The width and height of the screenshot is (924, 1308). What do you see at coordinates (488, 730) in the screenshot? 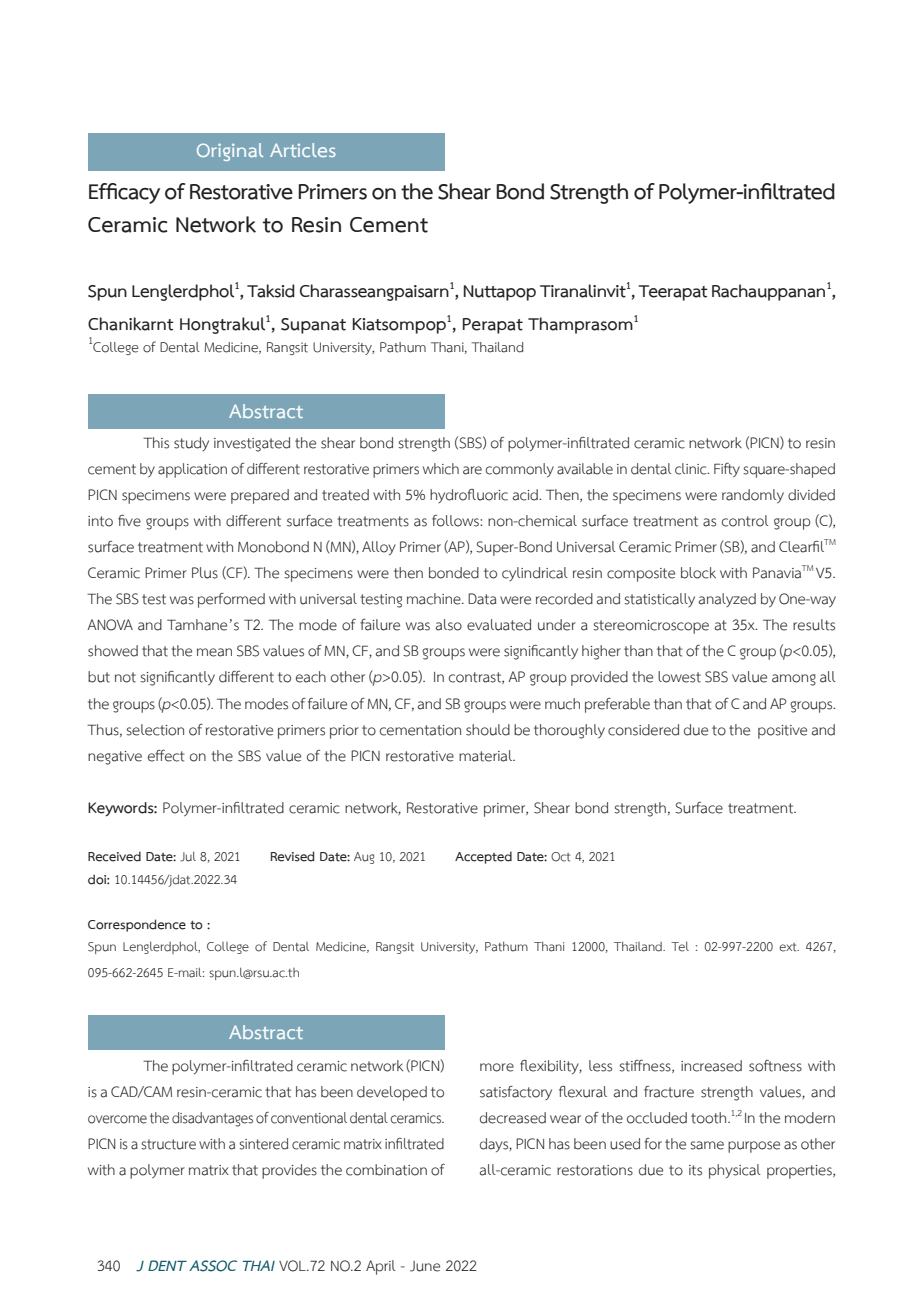
I see `should` at bounding box center [488, 730].
